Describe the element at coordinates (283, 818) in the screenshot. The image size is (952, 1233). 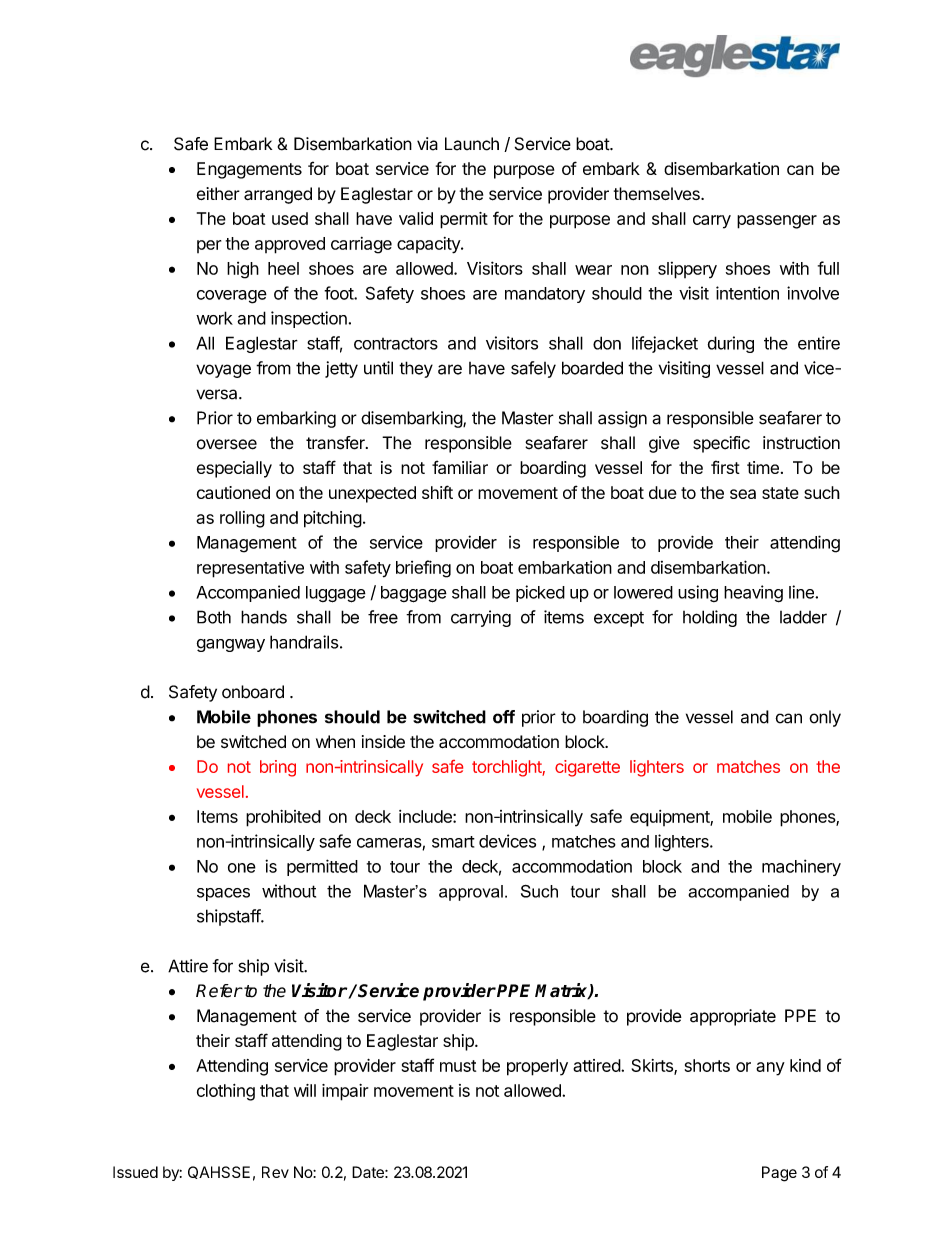
I see `prohibited` at that location.
